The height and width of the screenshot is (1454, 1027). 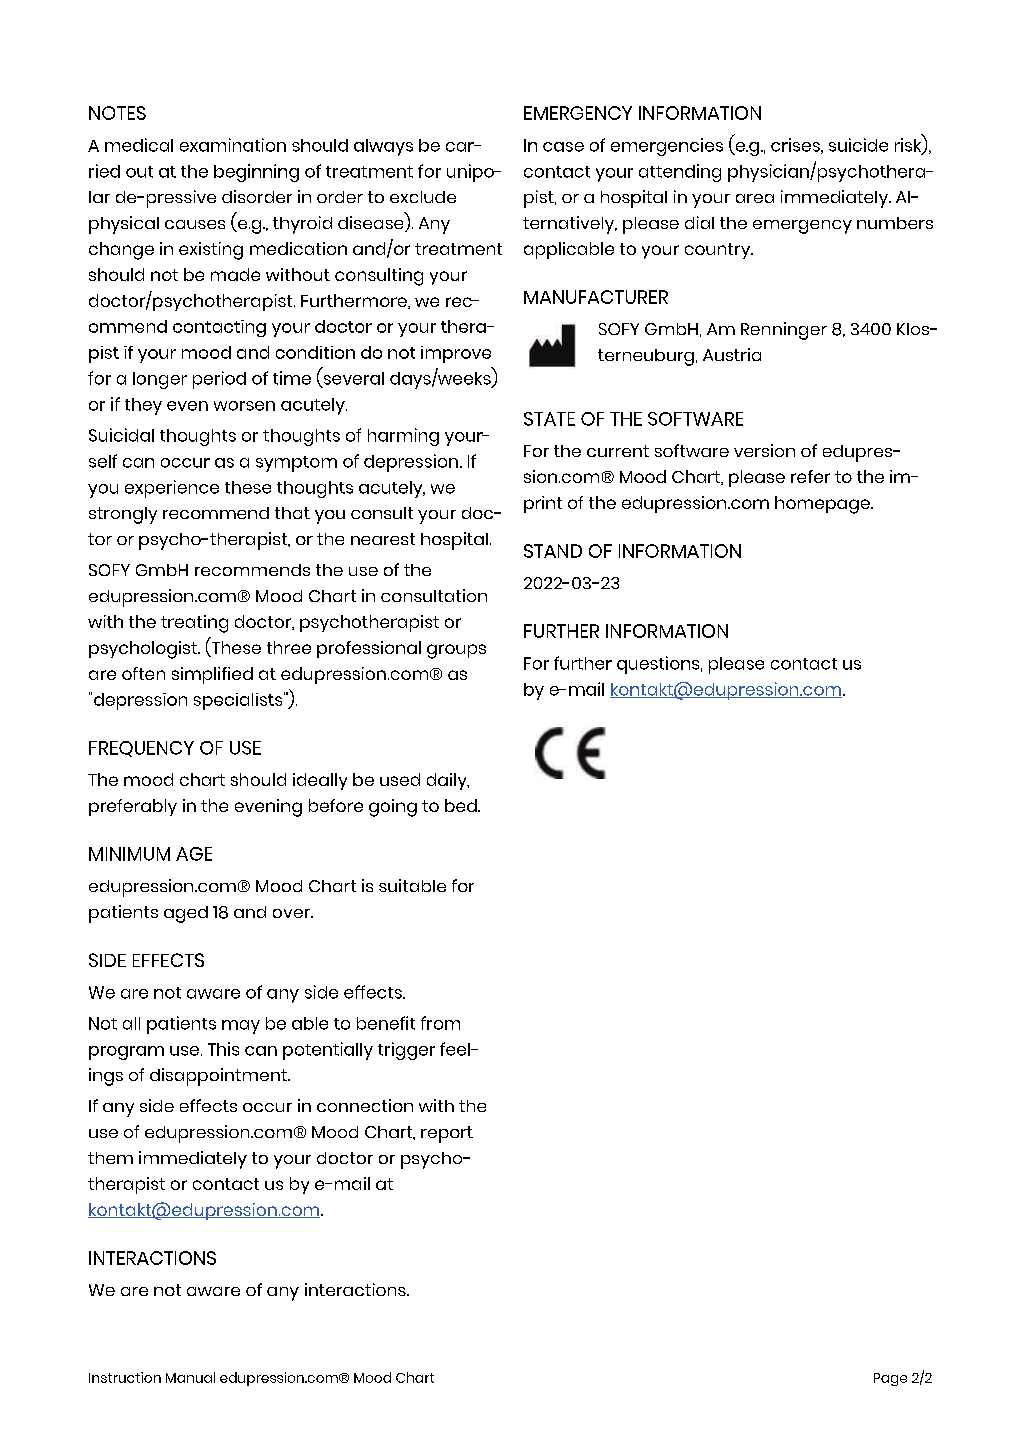 What do you see at coordinates (190, 1377) in the screenshot?
I see `Manual` at bounding box center [190, 1377].
